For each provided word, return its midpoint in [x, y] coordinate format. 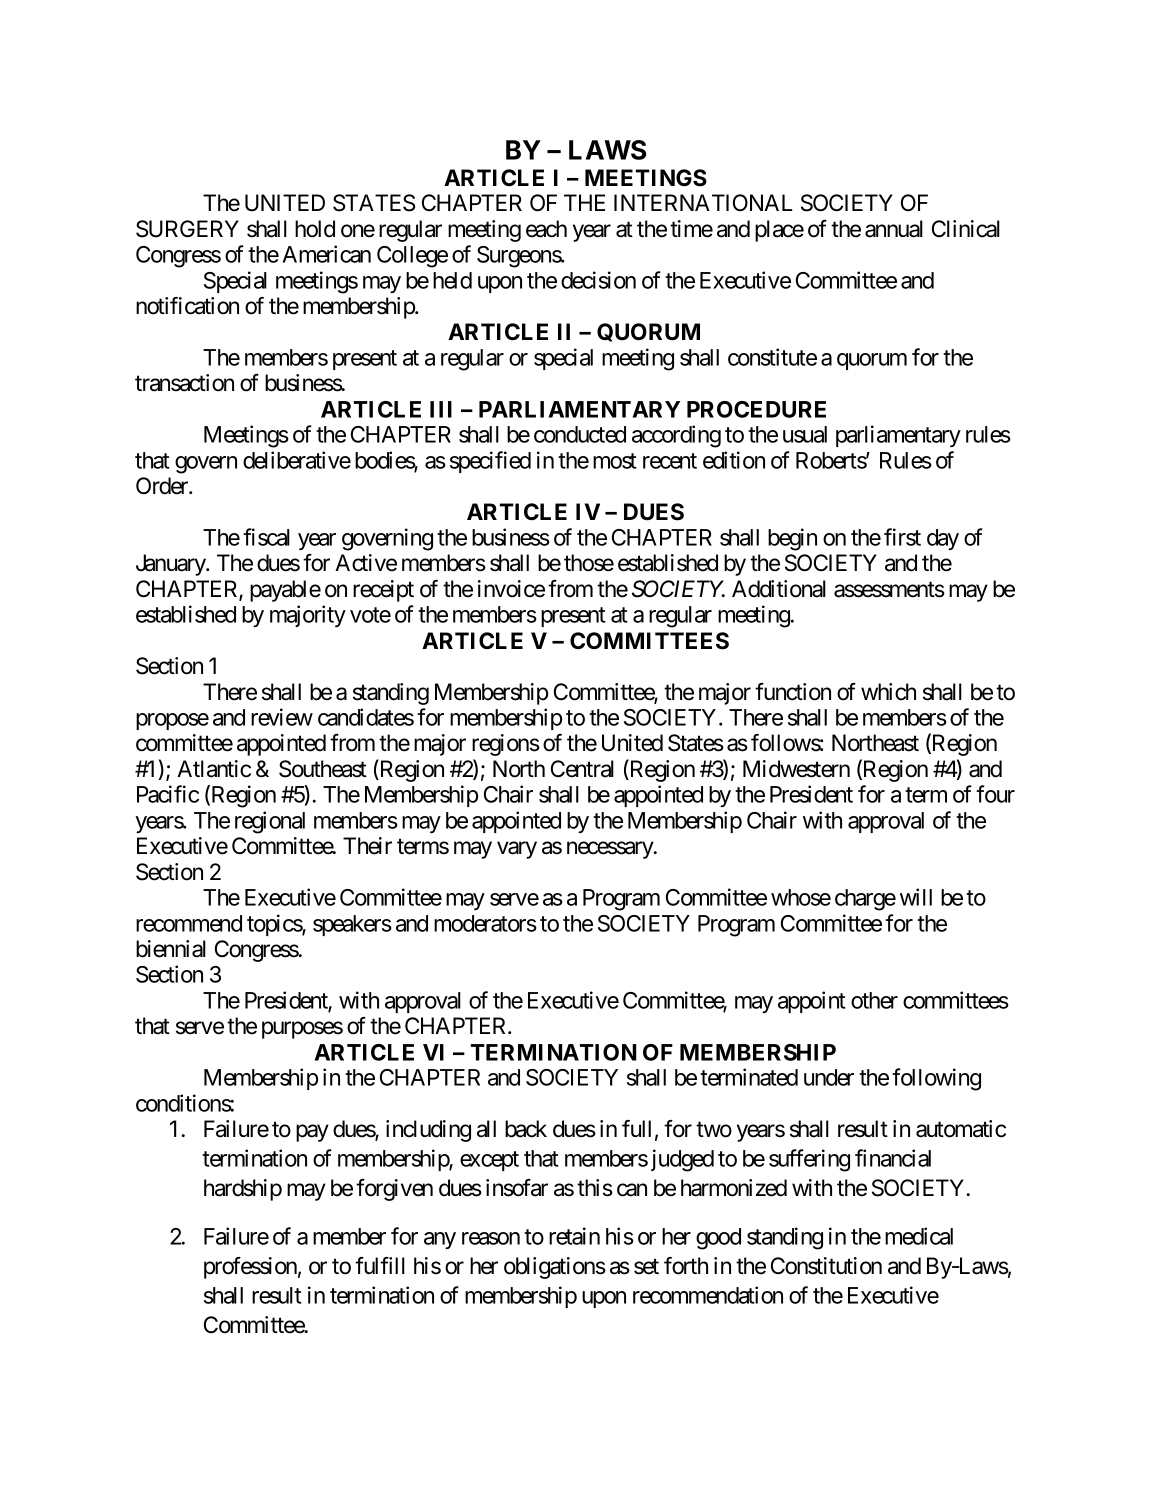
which [888, 692]
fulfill [380, 1265]
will [916, 897]
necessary [611, 850]
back [526, 1129]
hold [315, 229]
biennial [171, 949]
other [874, 1000]
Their [367, 846]
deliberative [297, 460]
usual [805, 434]
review [282, 717]
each [546, 229]
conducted [580, 434]
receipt [383, 591]
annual [894, 229]
